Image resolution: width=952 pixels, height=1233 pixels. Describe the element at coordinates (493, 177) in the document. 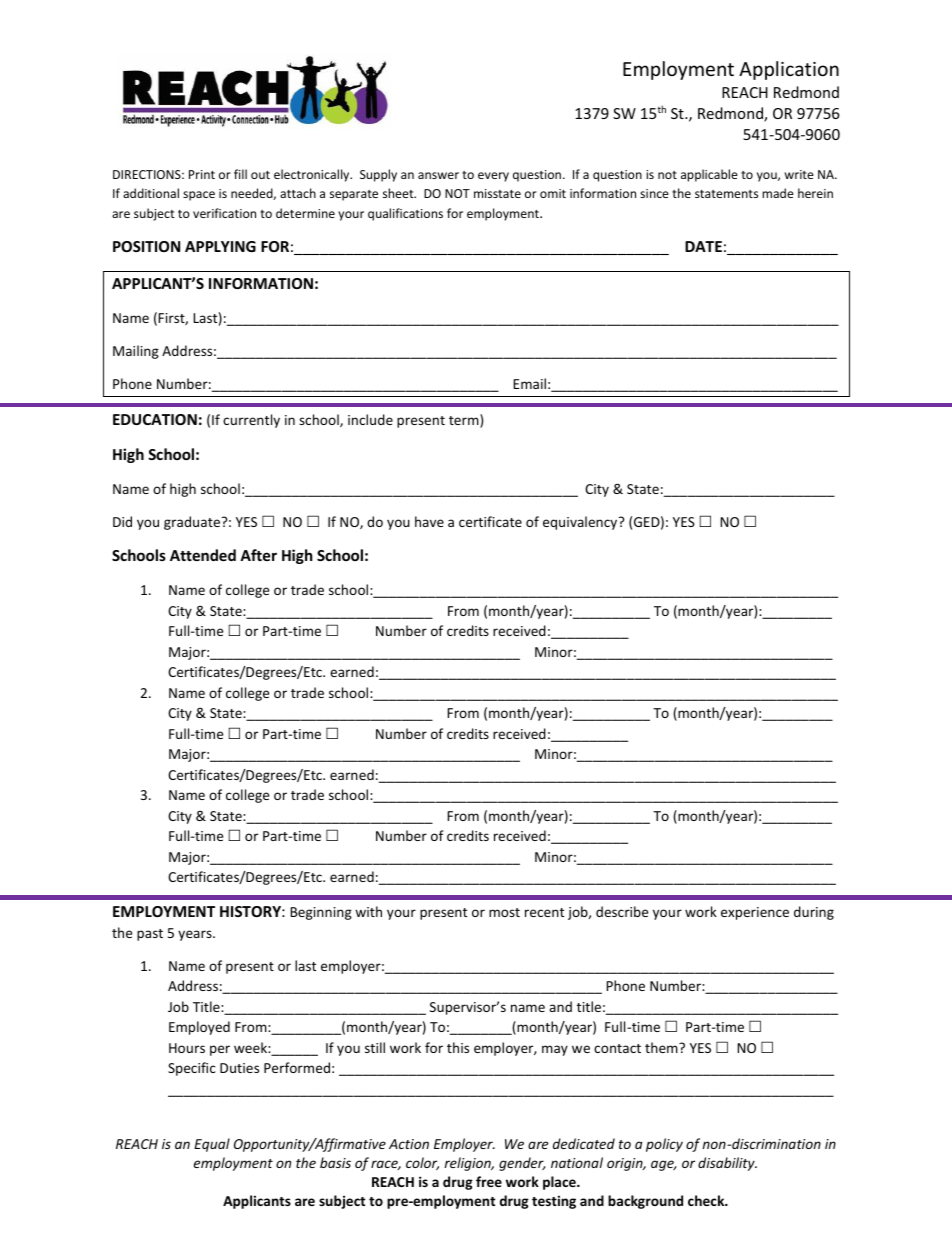

I see `every` at that location.
